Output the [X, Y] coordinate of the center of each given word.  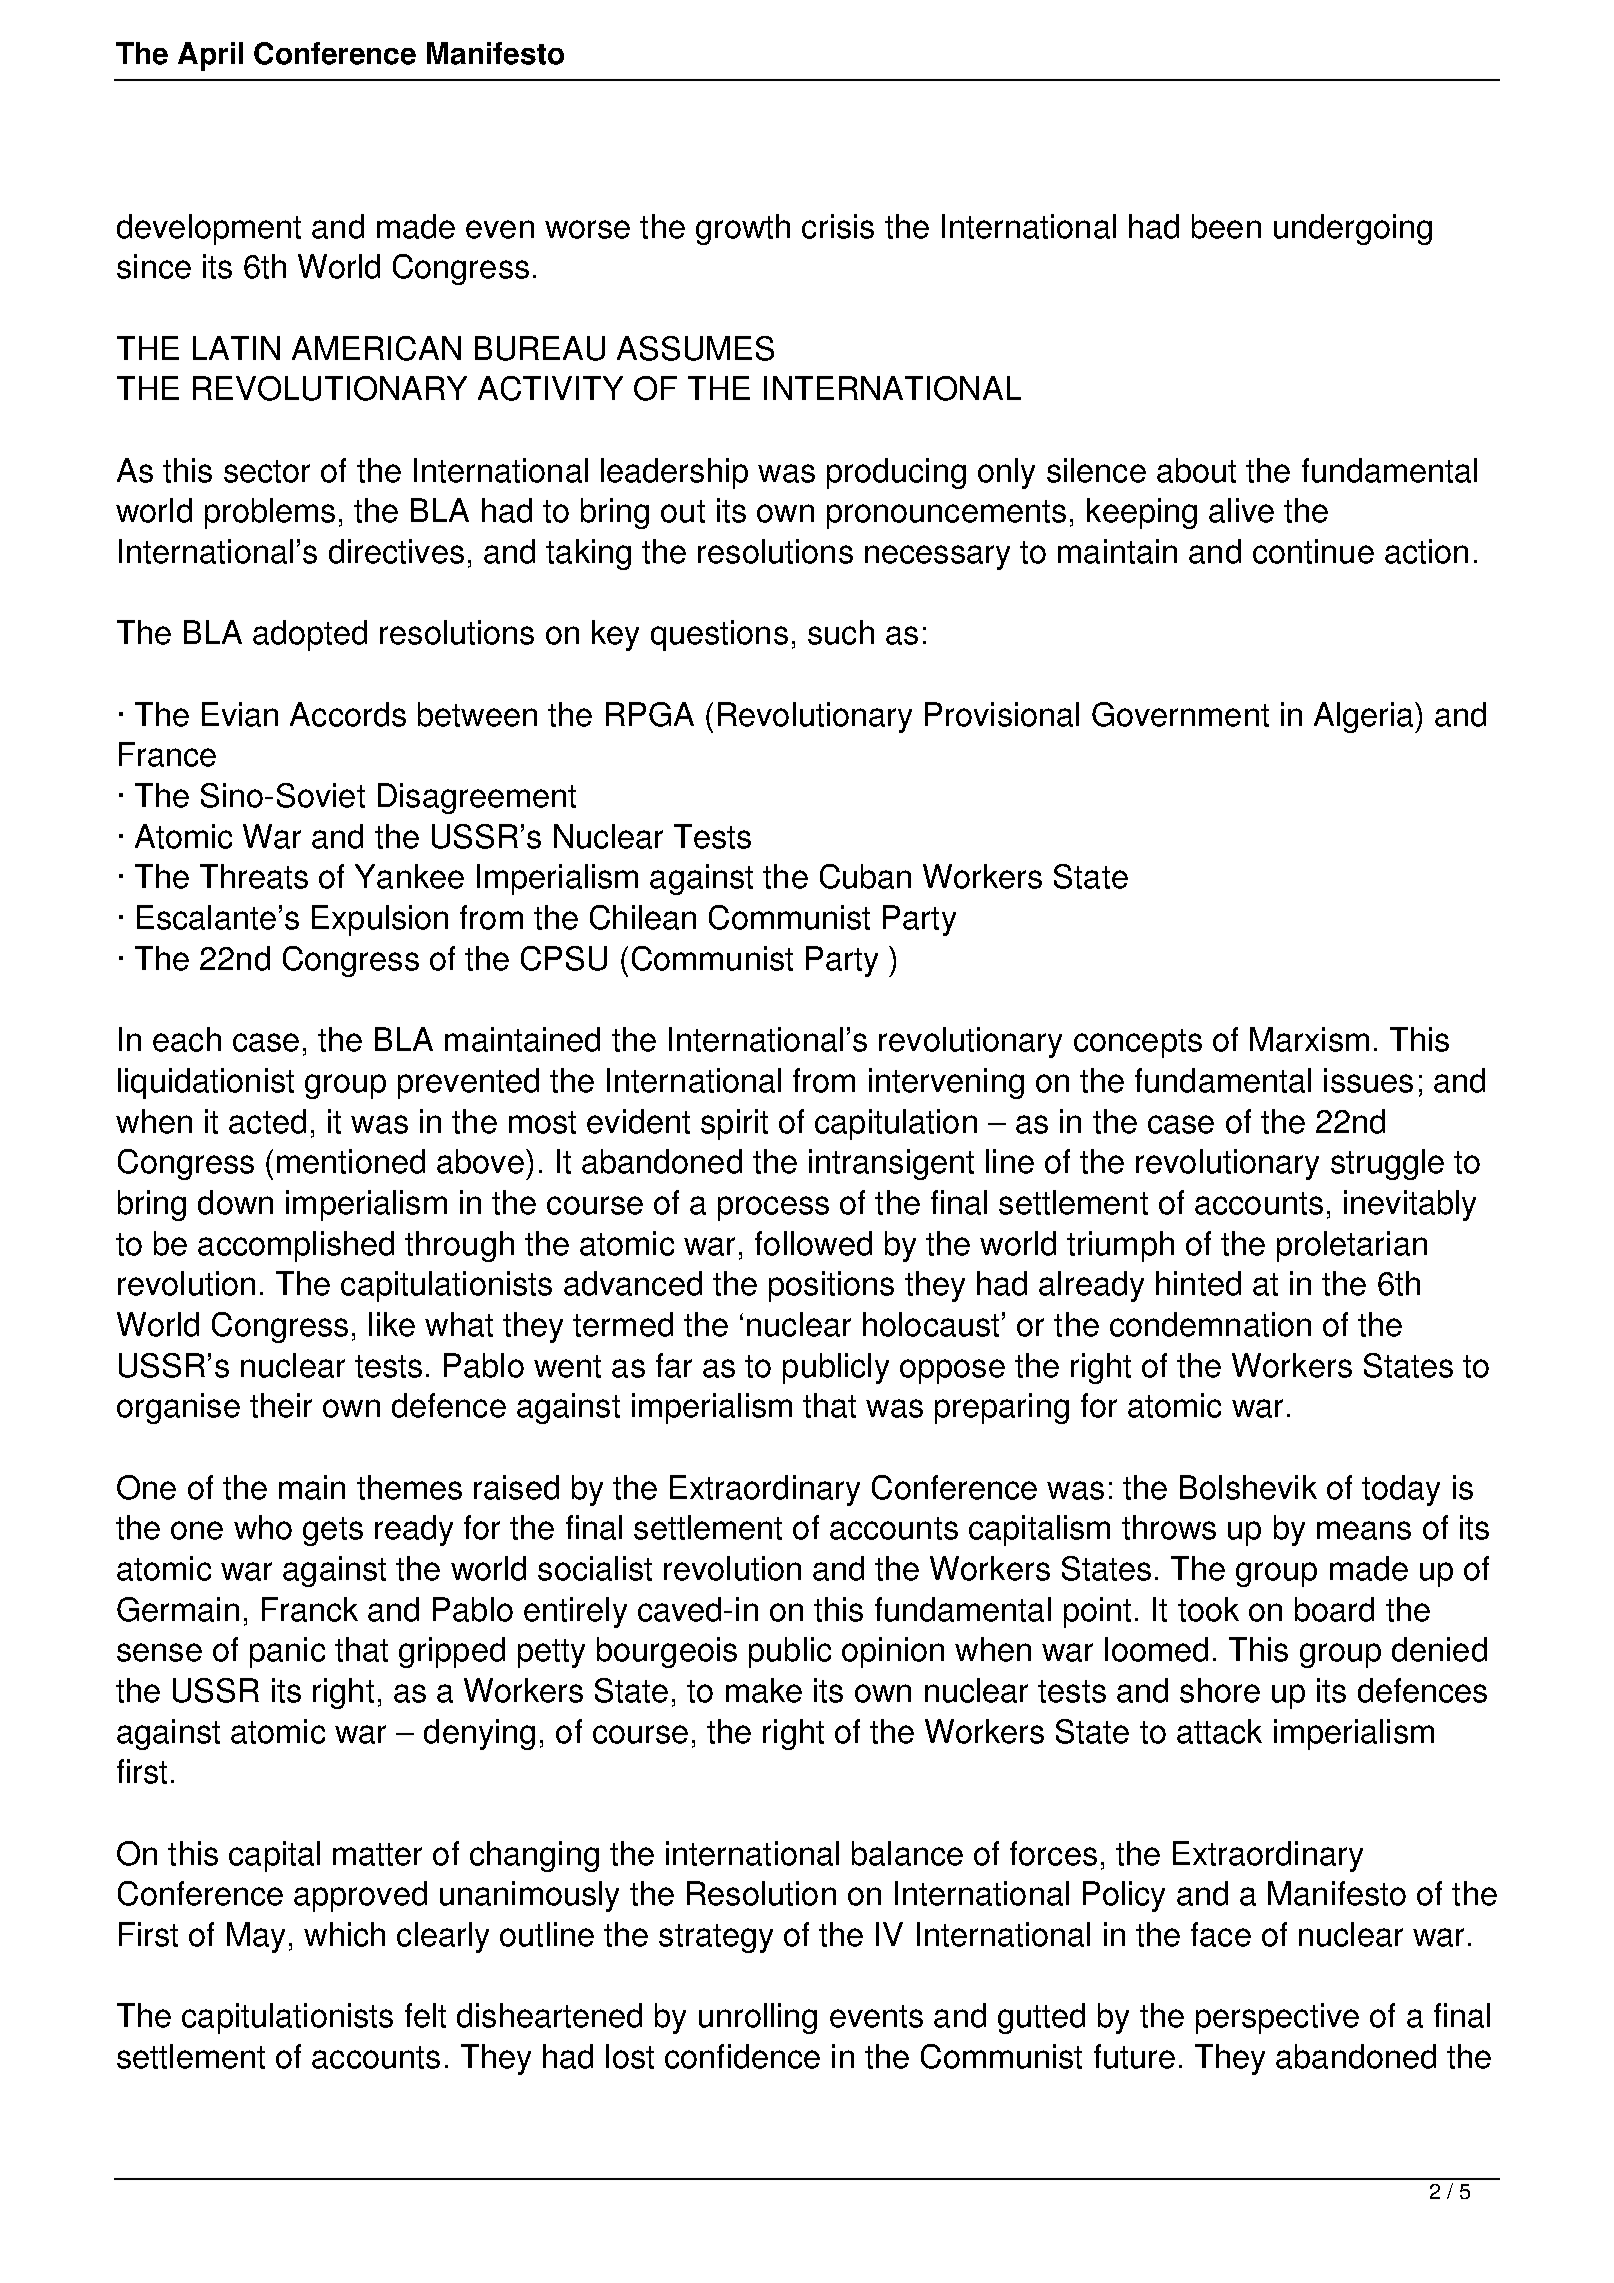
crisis [838, 226]
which [344, 1934]
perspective [1277, 2018]
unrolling [758, 2018]
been [1226, 226]
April [210, 56]
